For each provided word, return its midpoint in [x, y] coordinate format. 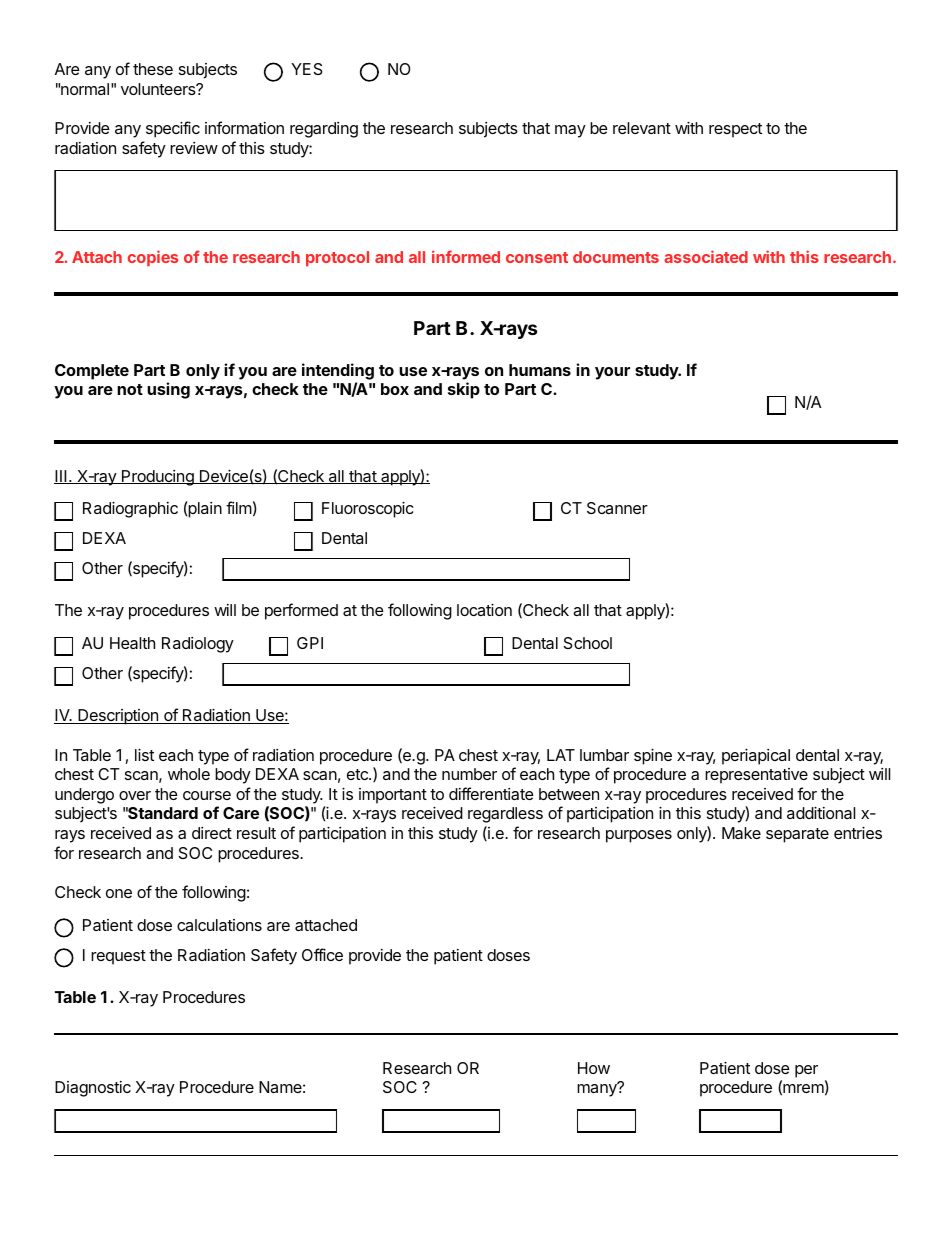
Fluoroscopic [368, 510]
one [119, 893]
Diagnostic [93, 1089]
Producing [158, 478]
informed [466, 256]
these [153, 69]
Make [741, 833]
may [570, 131]
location [484, 610]
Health [132, 643]
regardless [505, 815]
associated [706, 256]
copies [153, 258]
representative [756, 776]
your [612, 373]
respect [735, 130]
